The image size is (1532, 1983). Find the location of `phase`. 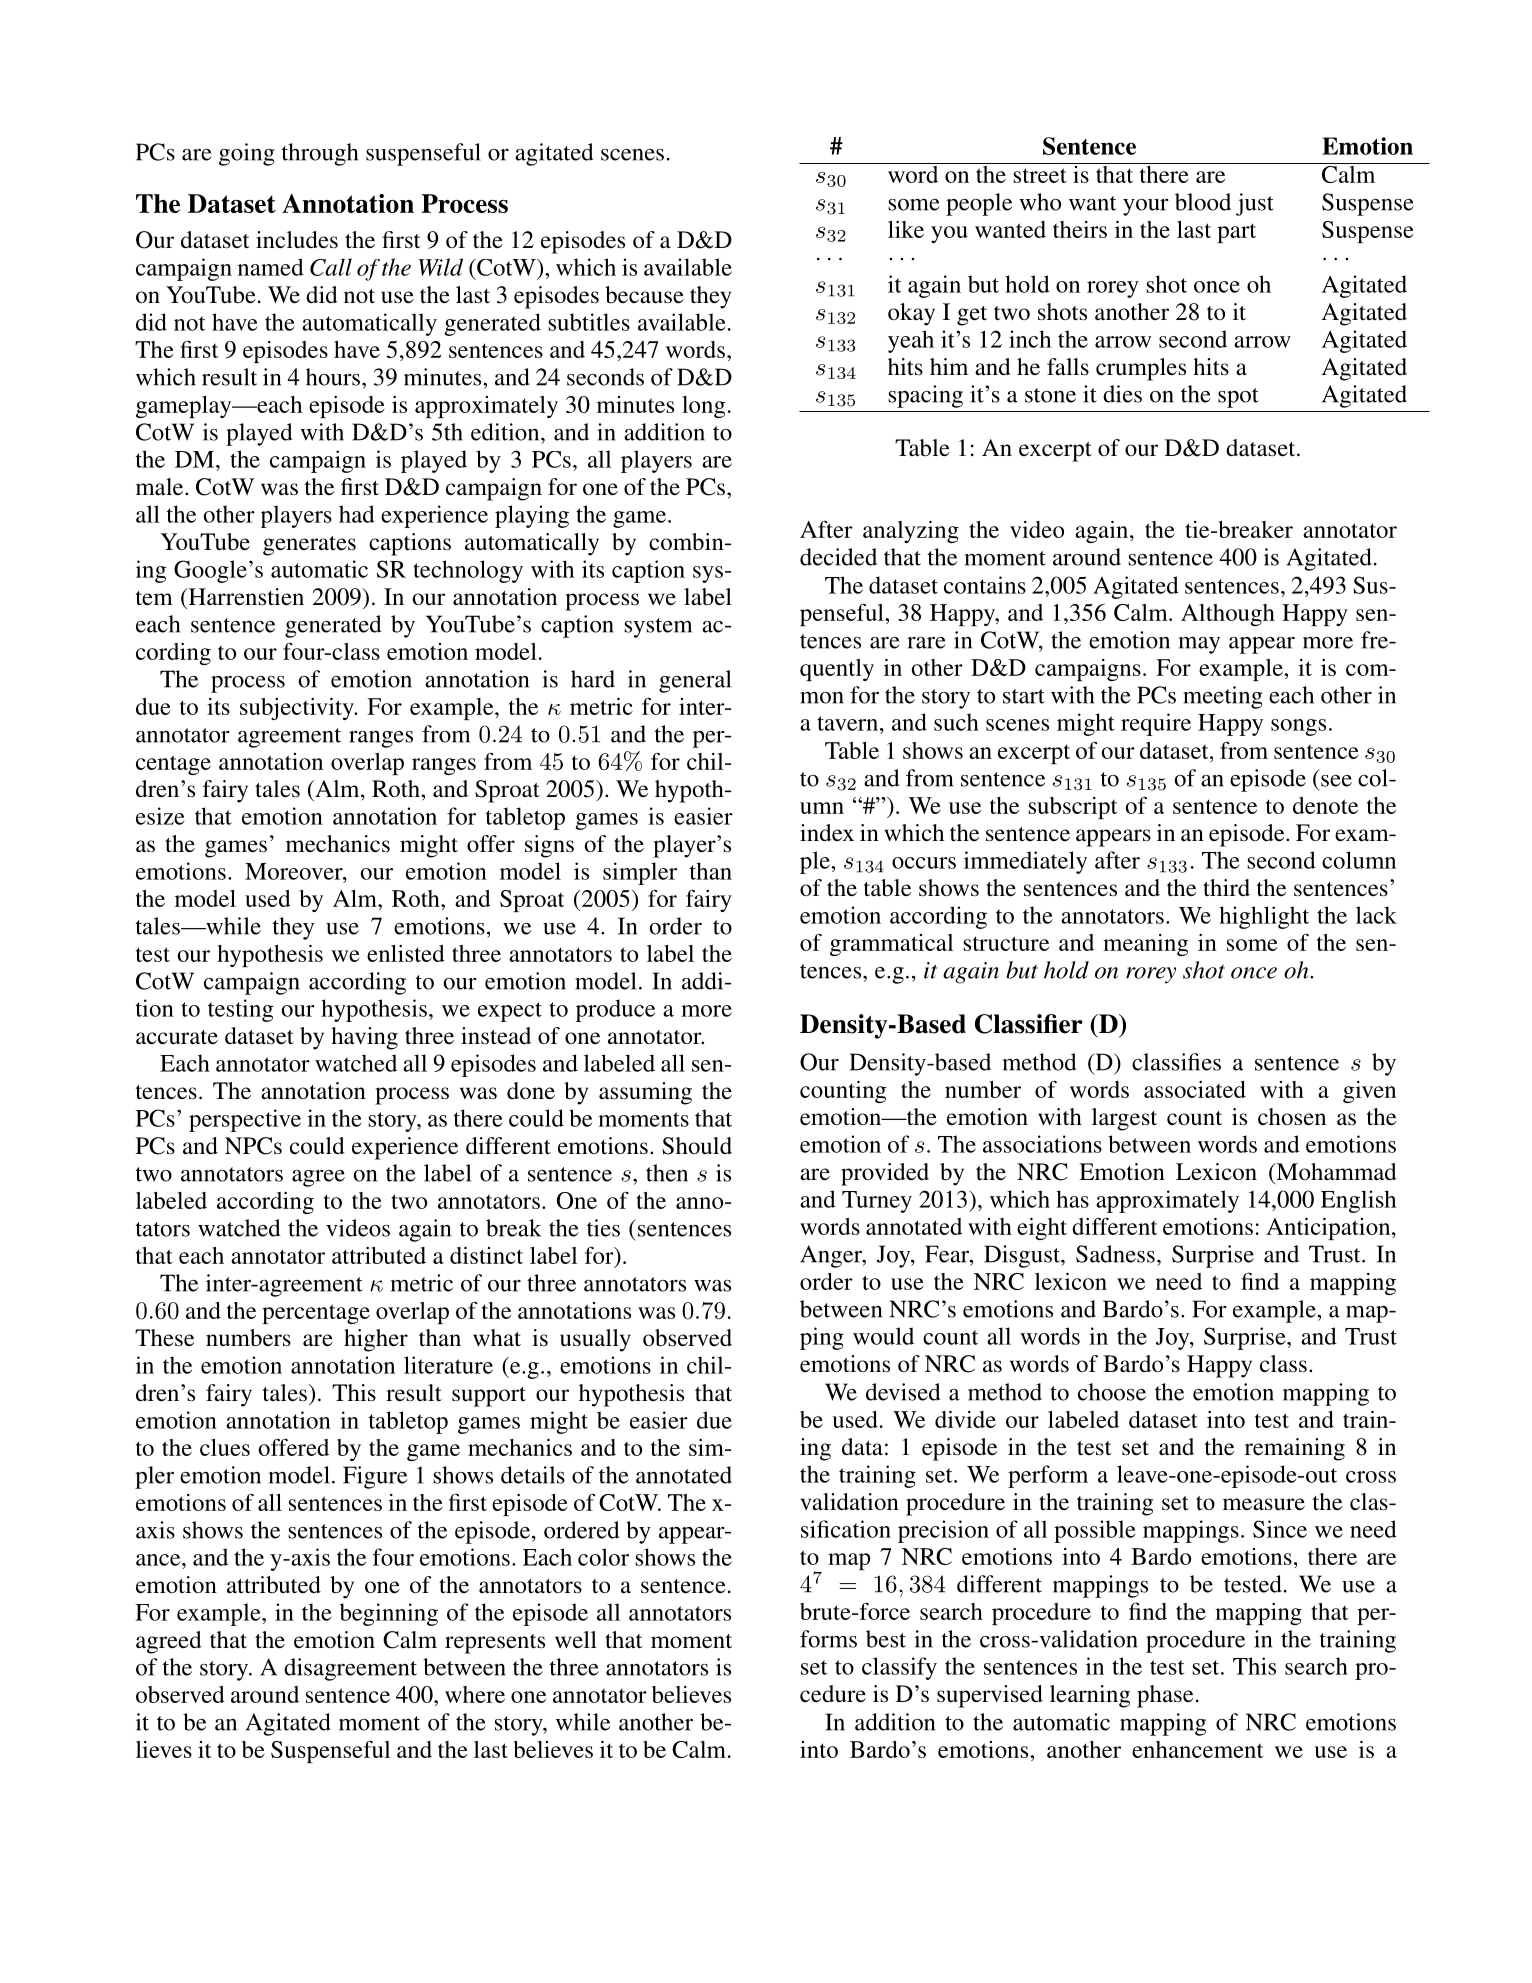

phase is located at coordinates (1165, 1696).
